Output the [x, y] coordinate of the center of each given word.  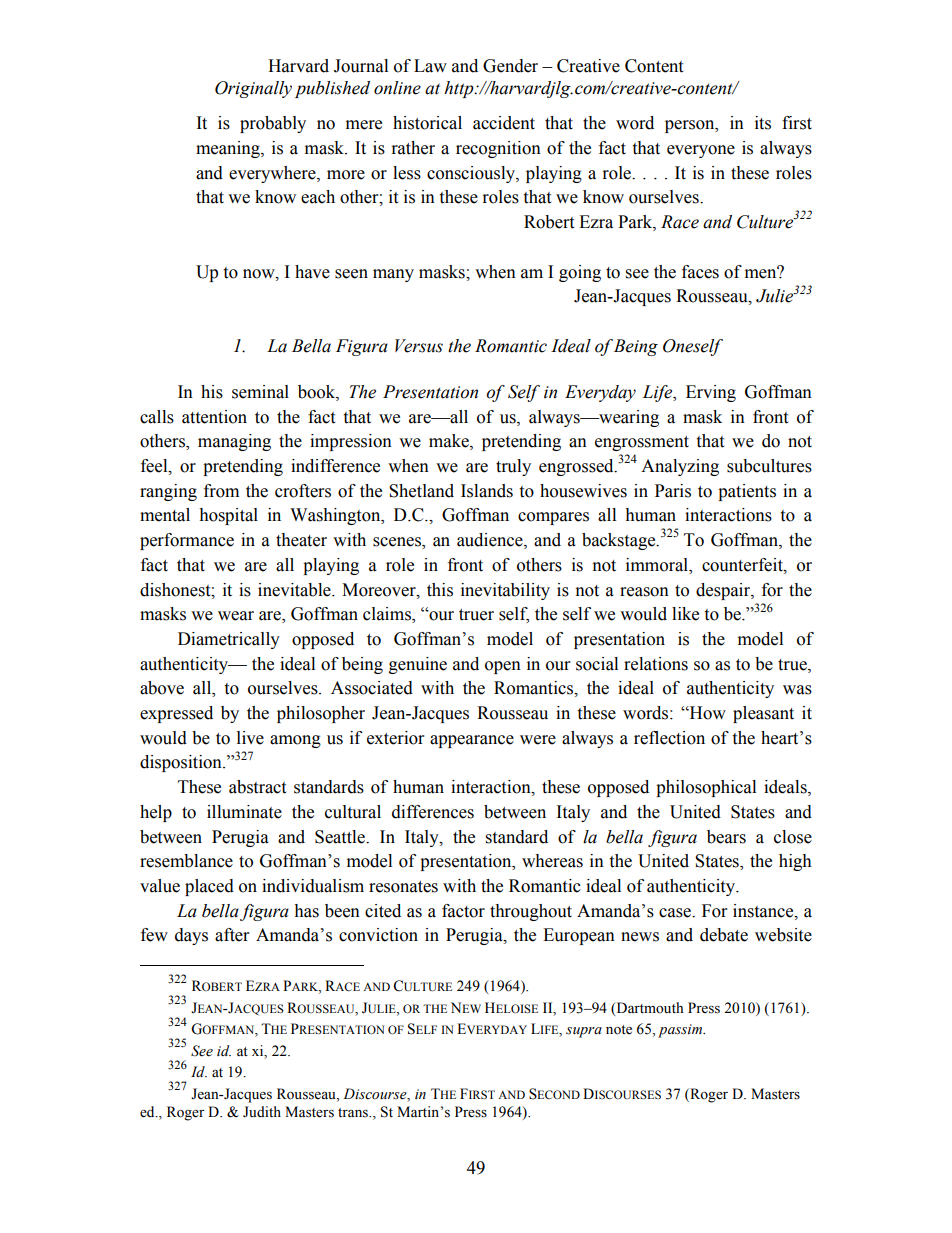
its [763, 123]
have [312, 272]
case [676, 913]
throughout [531, 912]
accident [504, 123]
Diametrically [229, 640]
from [221, 491]
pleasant [763, 714]
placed [209, 887]
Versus [419, 346]
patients [747, 492]
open [503, 667]
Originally [253, 89]
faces [700, 272]
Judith [262, 1112]
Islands [487, 491]
